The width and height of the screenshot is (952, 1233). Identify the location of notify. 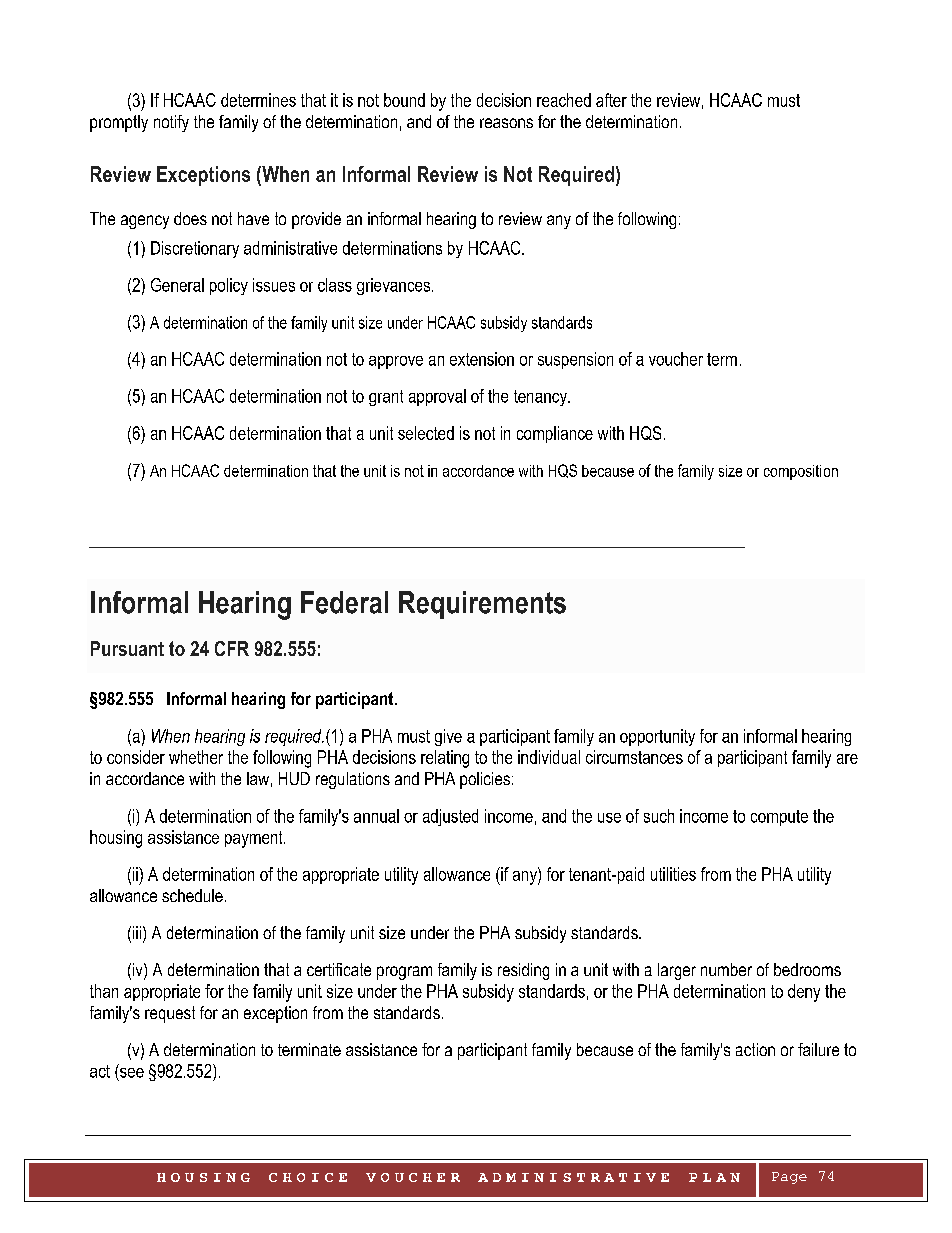
(171, 123).
